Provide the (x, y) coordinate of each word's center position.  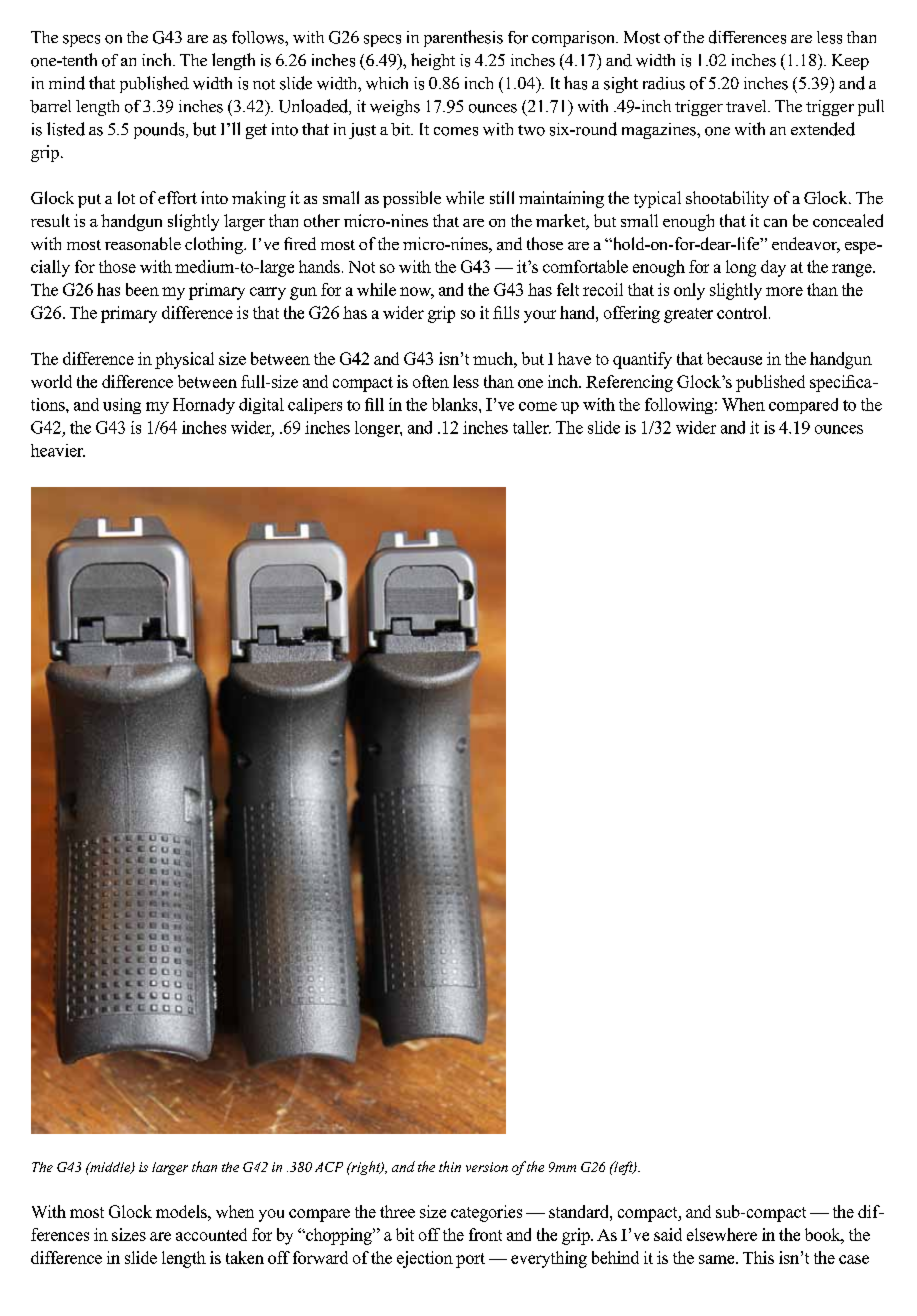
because (734, 358)
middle (110, 1168)
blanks (456, 404)
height (433, 61)
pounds (160, 130)
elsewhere (722, 1234)
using (122, 406)
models (182, 1211)
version (487, 1167)
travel (747, 106)
